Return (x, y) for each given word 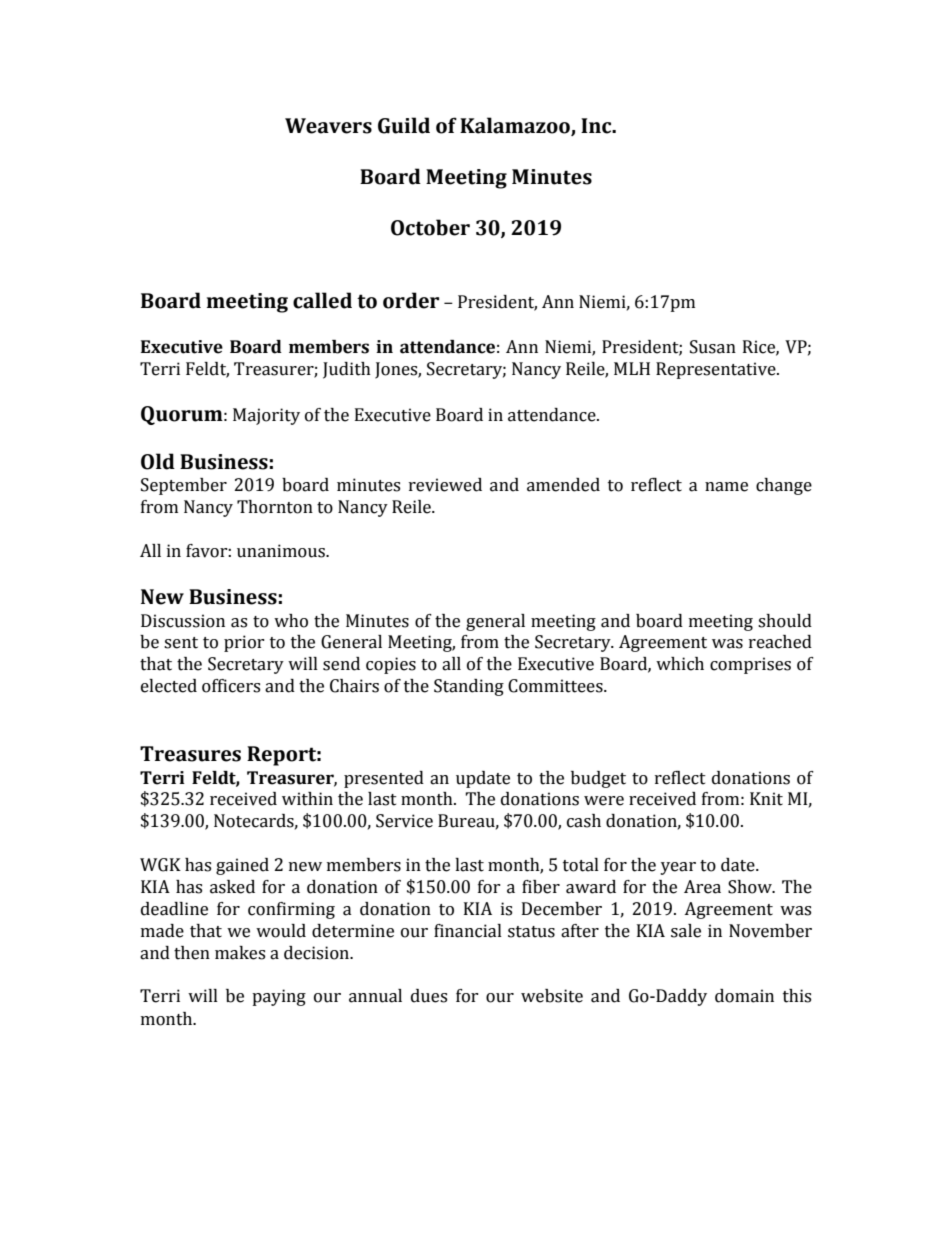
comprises (750, 665)
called (322, 300)
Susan (713, 347)
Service (404, 821)
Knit (766, 799)
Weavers (328, 126)
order (411, 300)
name (726, 487)
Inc (597, 126)
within (307, 799)
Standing (469, 687)
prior (244, 643)
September (184, 486)
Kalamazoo (516, 126)
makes (240, 953)
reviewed (445, 485)
